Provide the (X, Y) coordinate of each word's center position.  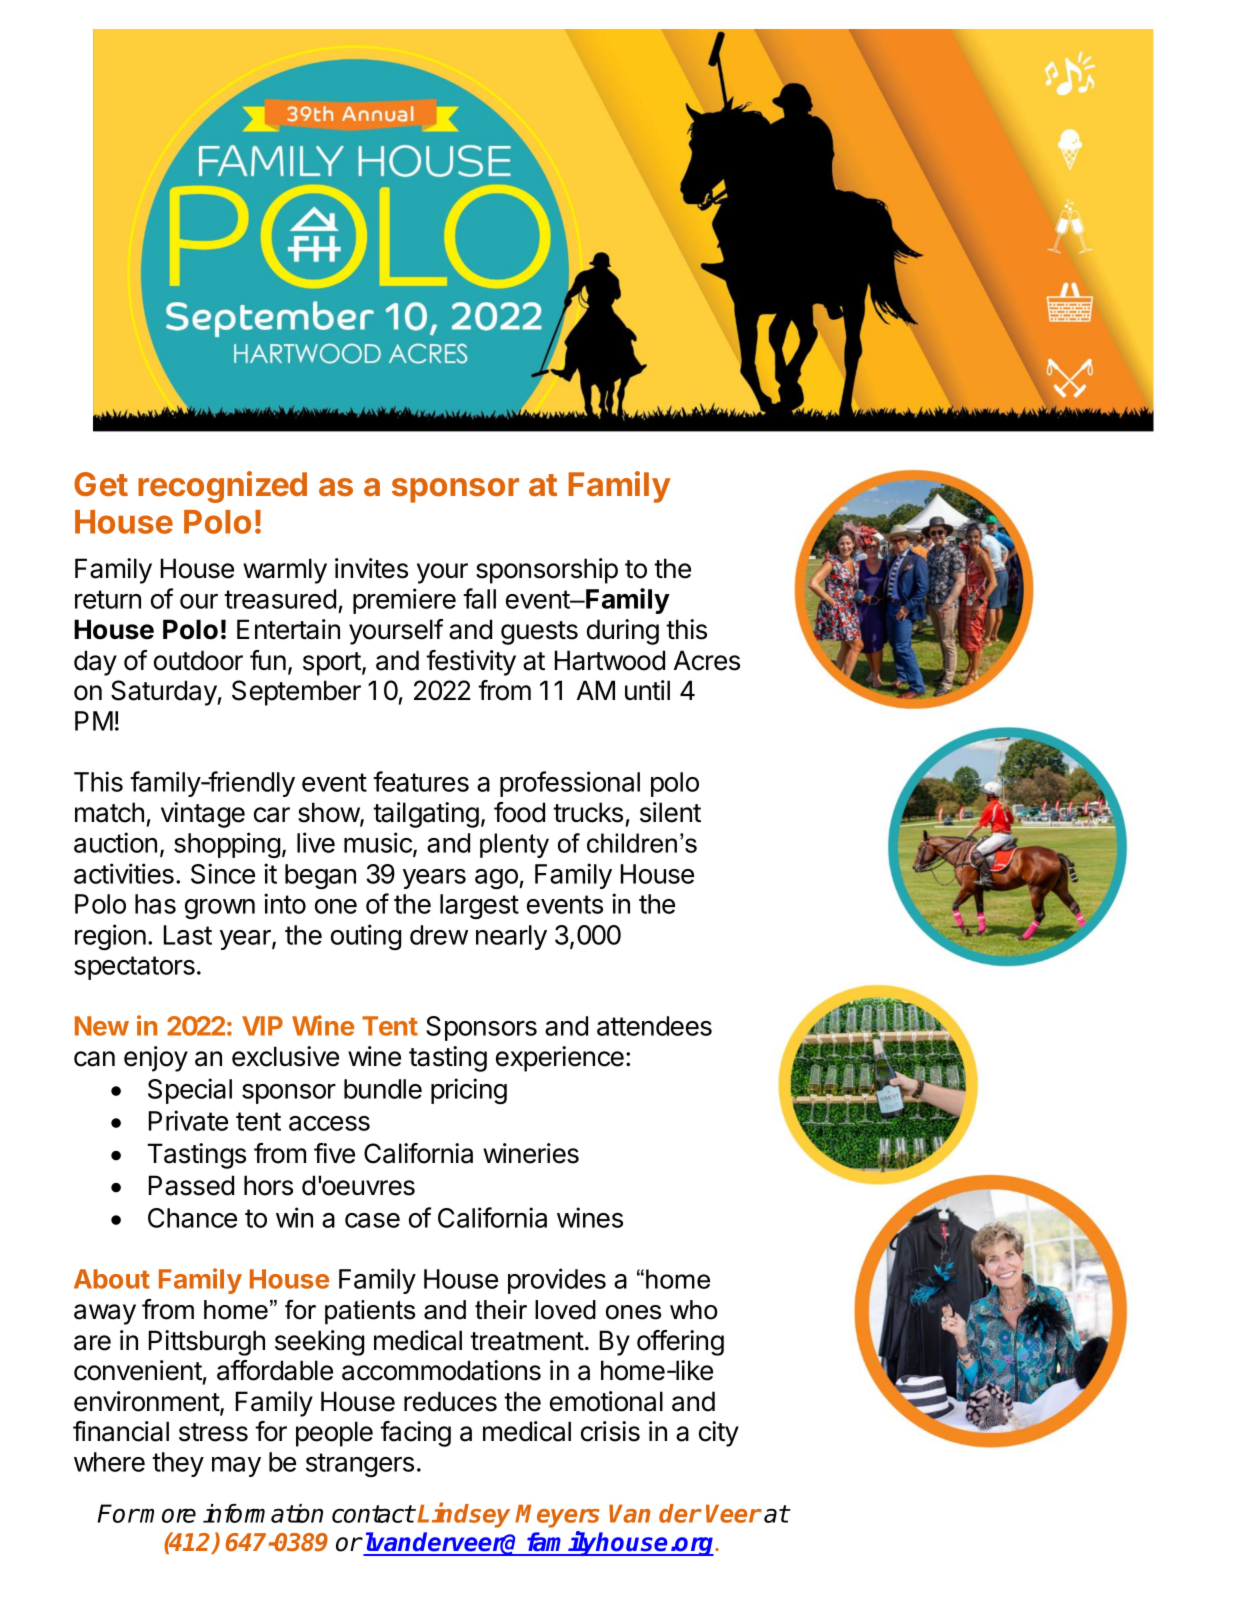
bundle (383, 1089)
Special (190, 1091)
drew (439, 935)
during (623, 632)
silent (670, 812)
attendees (654, 1026)
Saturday (164, 693)
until (647, 690)
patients (370, 1312)
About (112, 1279)
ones (633, 1312)
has (155, 904)
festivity (471, 663)
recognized (222, 487)
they (178, 1464)
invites (371, 568)
